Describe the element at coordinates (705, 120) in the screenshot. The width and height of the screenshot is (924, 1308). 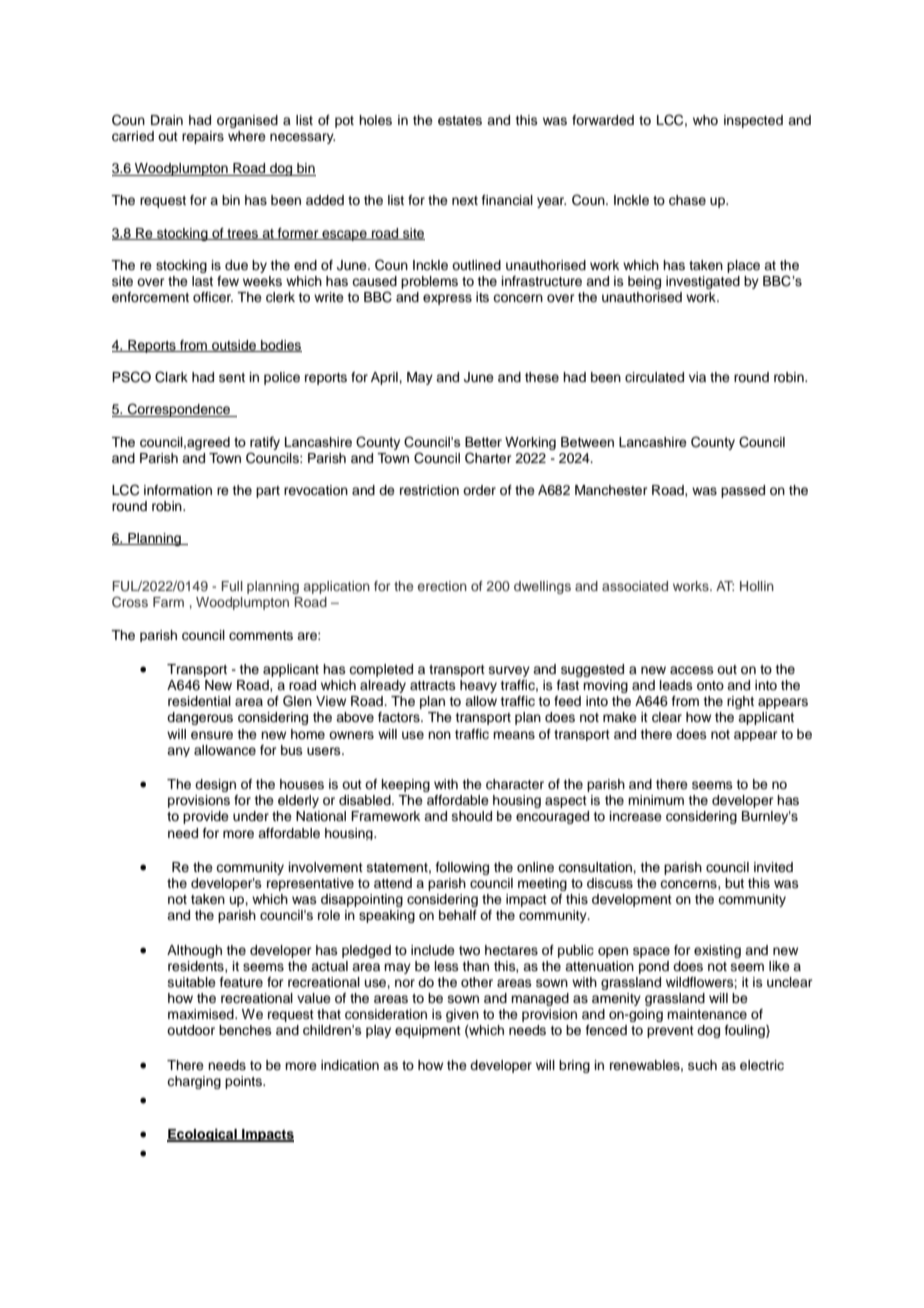
I see `who` at that location.
